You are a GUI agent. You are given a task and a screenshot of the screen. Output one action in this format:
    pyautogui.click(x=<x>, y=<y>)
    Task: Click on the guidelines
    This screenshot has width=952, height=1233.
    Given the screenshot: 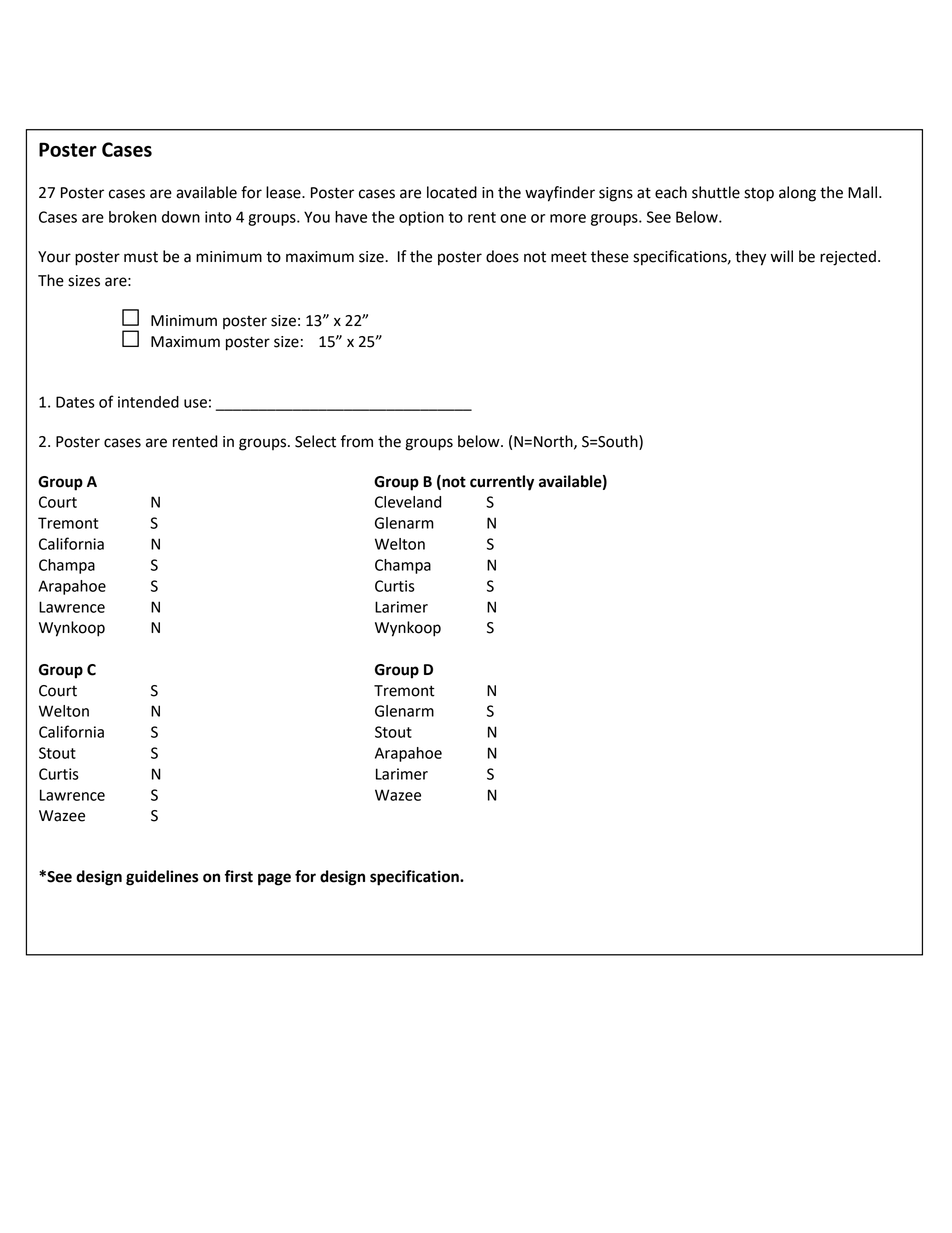 What is the action you would take?
    pyautogui.click(x=162, y=878)
